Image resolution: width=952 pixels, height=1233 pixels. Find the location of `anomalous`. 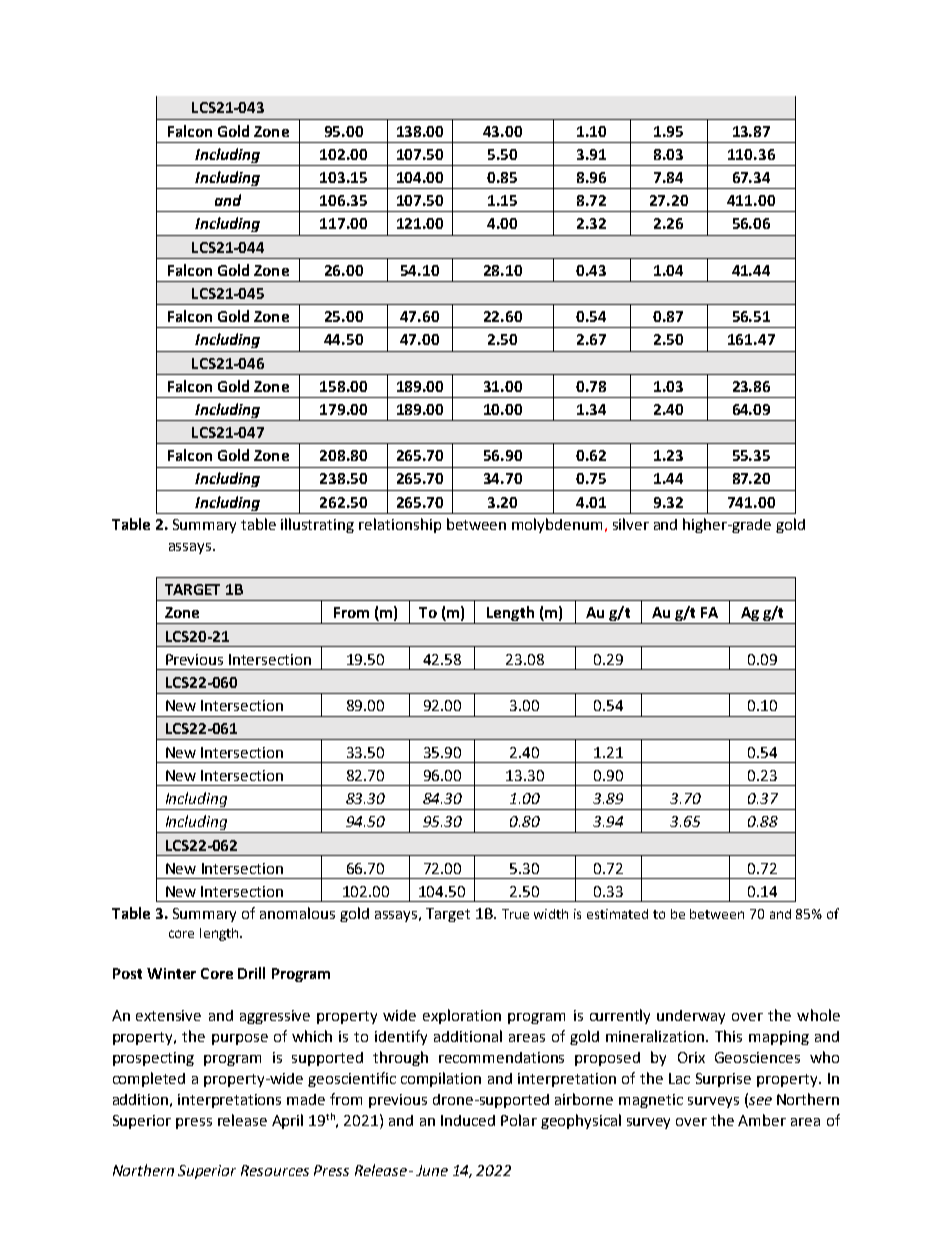

anomalous is located at coordinates (297, 913).
